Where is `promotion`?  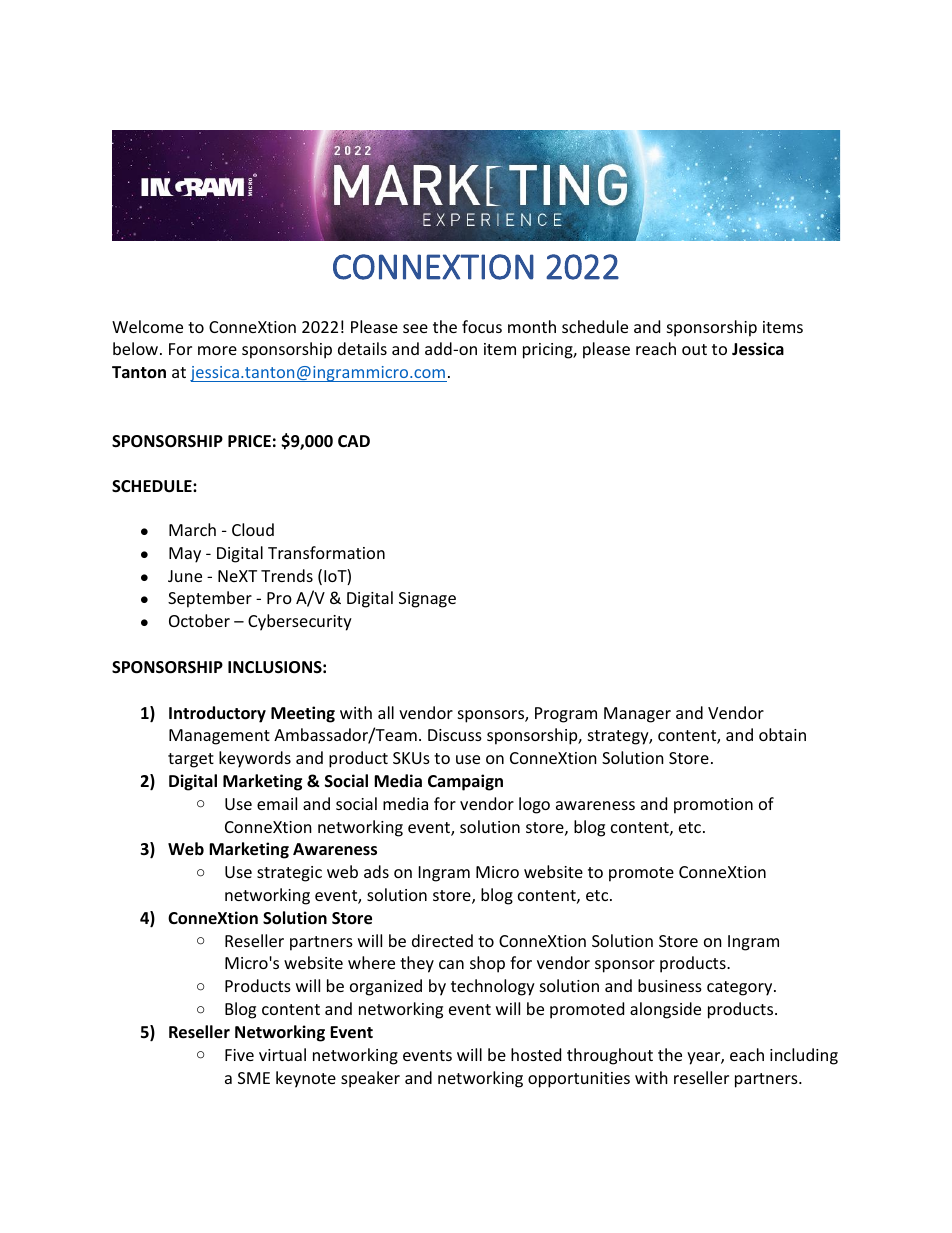
promotion is located at coordinates (713, 806).
